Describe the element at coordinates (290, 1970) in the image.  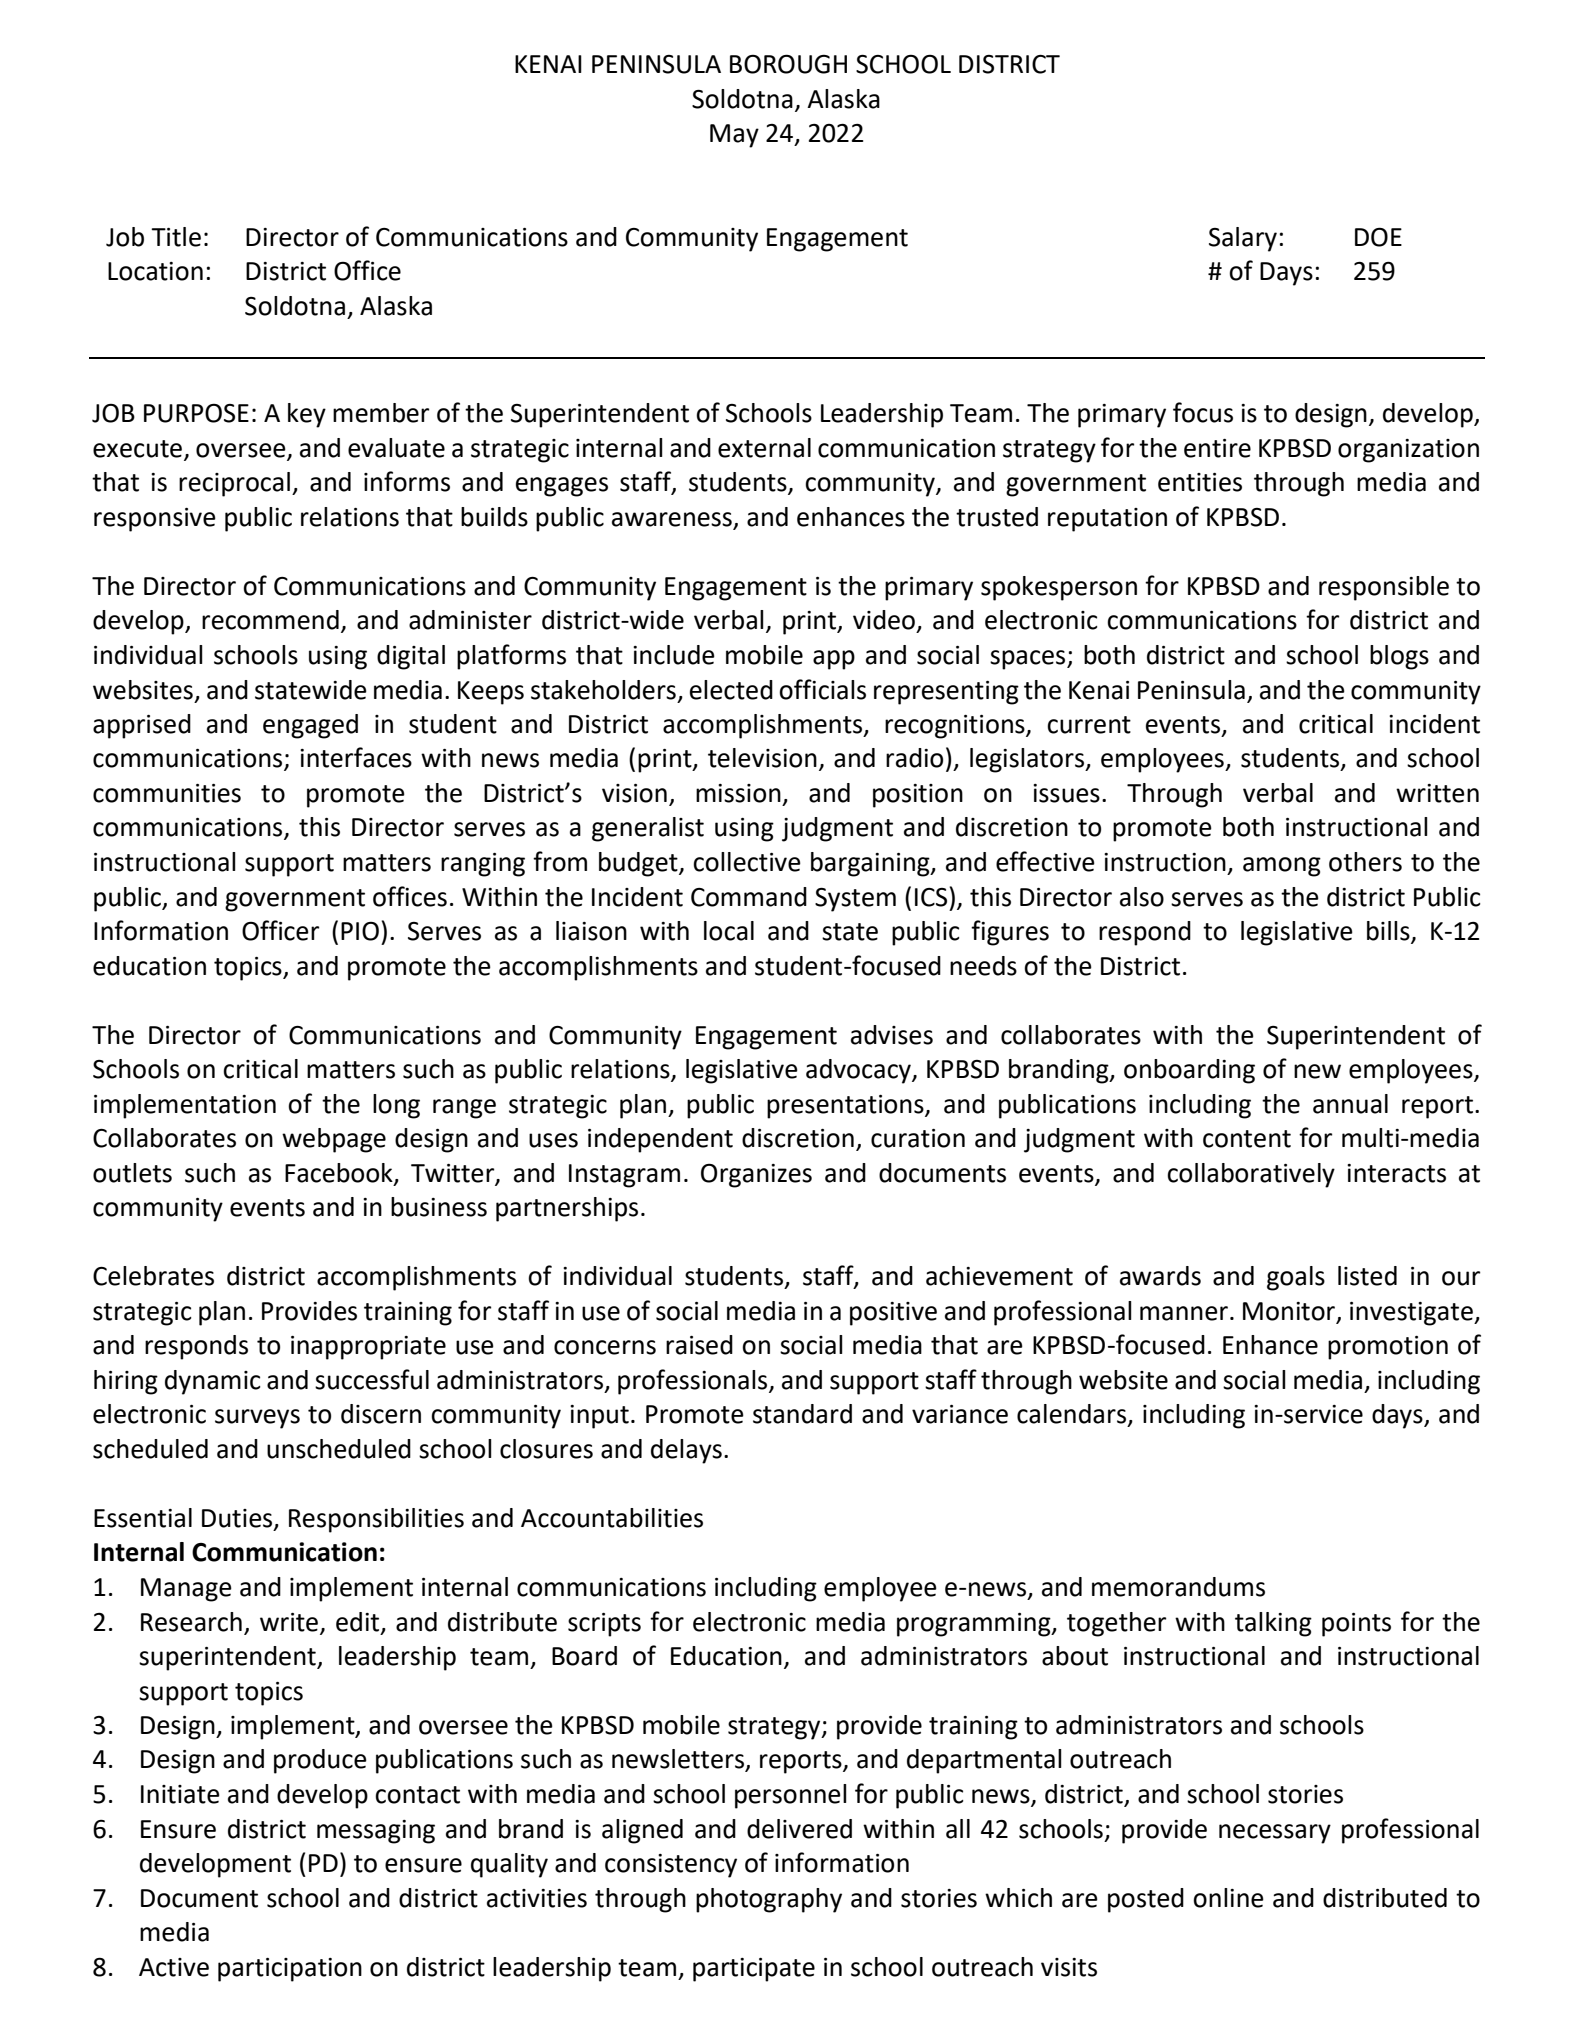
I see `participation` at that location.
